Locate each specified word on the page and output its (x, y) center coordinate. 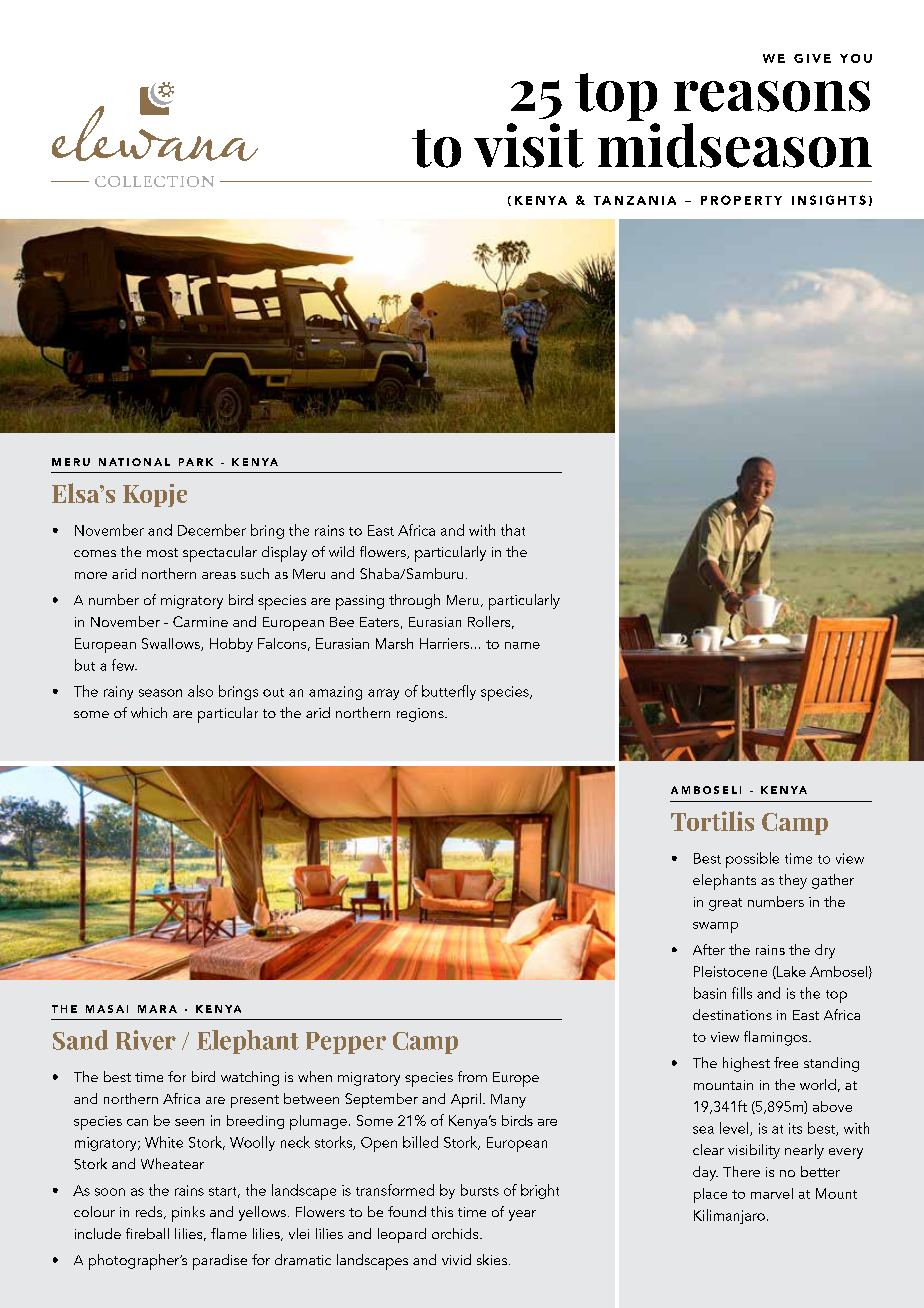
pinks (188, 1214)
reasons (772, 96)
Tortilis (712, 821)
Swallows (172, 644)
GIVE (812, 58)
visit (529, 145)
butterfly (449, 692)
